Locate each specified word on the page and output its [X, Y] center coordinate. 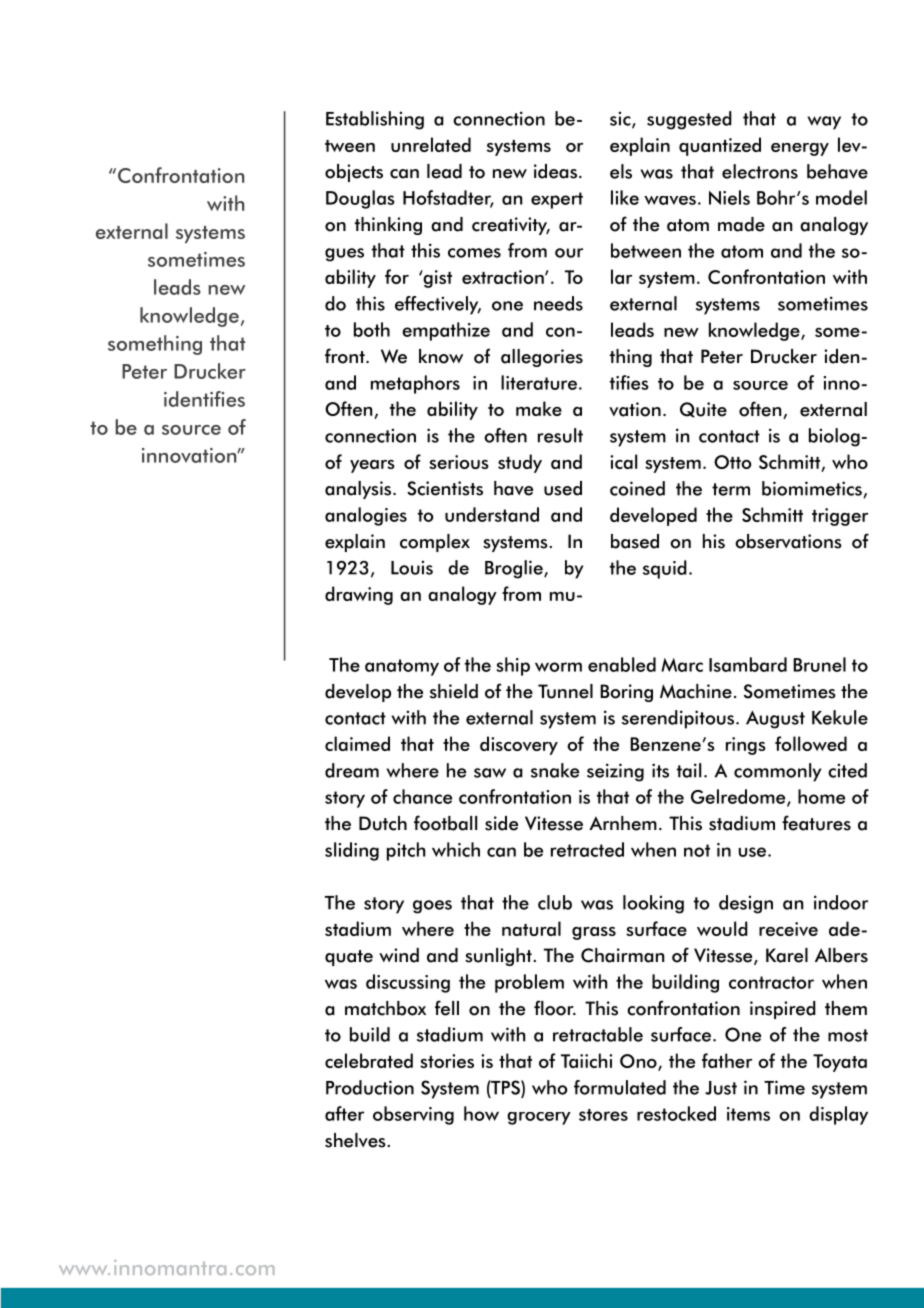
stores [603, 1115]
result [560, 435]
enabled [622, 664]
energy [800, 149]
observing [413, 1115]
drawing [359, 595]
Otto [733, 462]
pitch [406, 851]
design [746, 904]
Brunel [819, 664]
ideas [555, 171]
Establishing [375, 120]
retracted [587, 849]
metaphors [415, 384]
